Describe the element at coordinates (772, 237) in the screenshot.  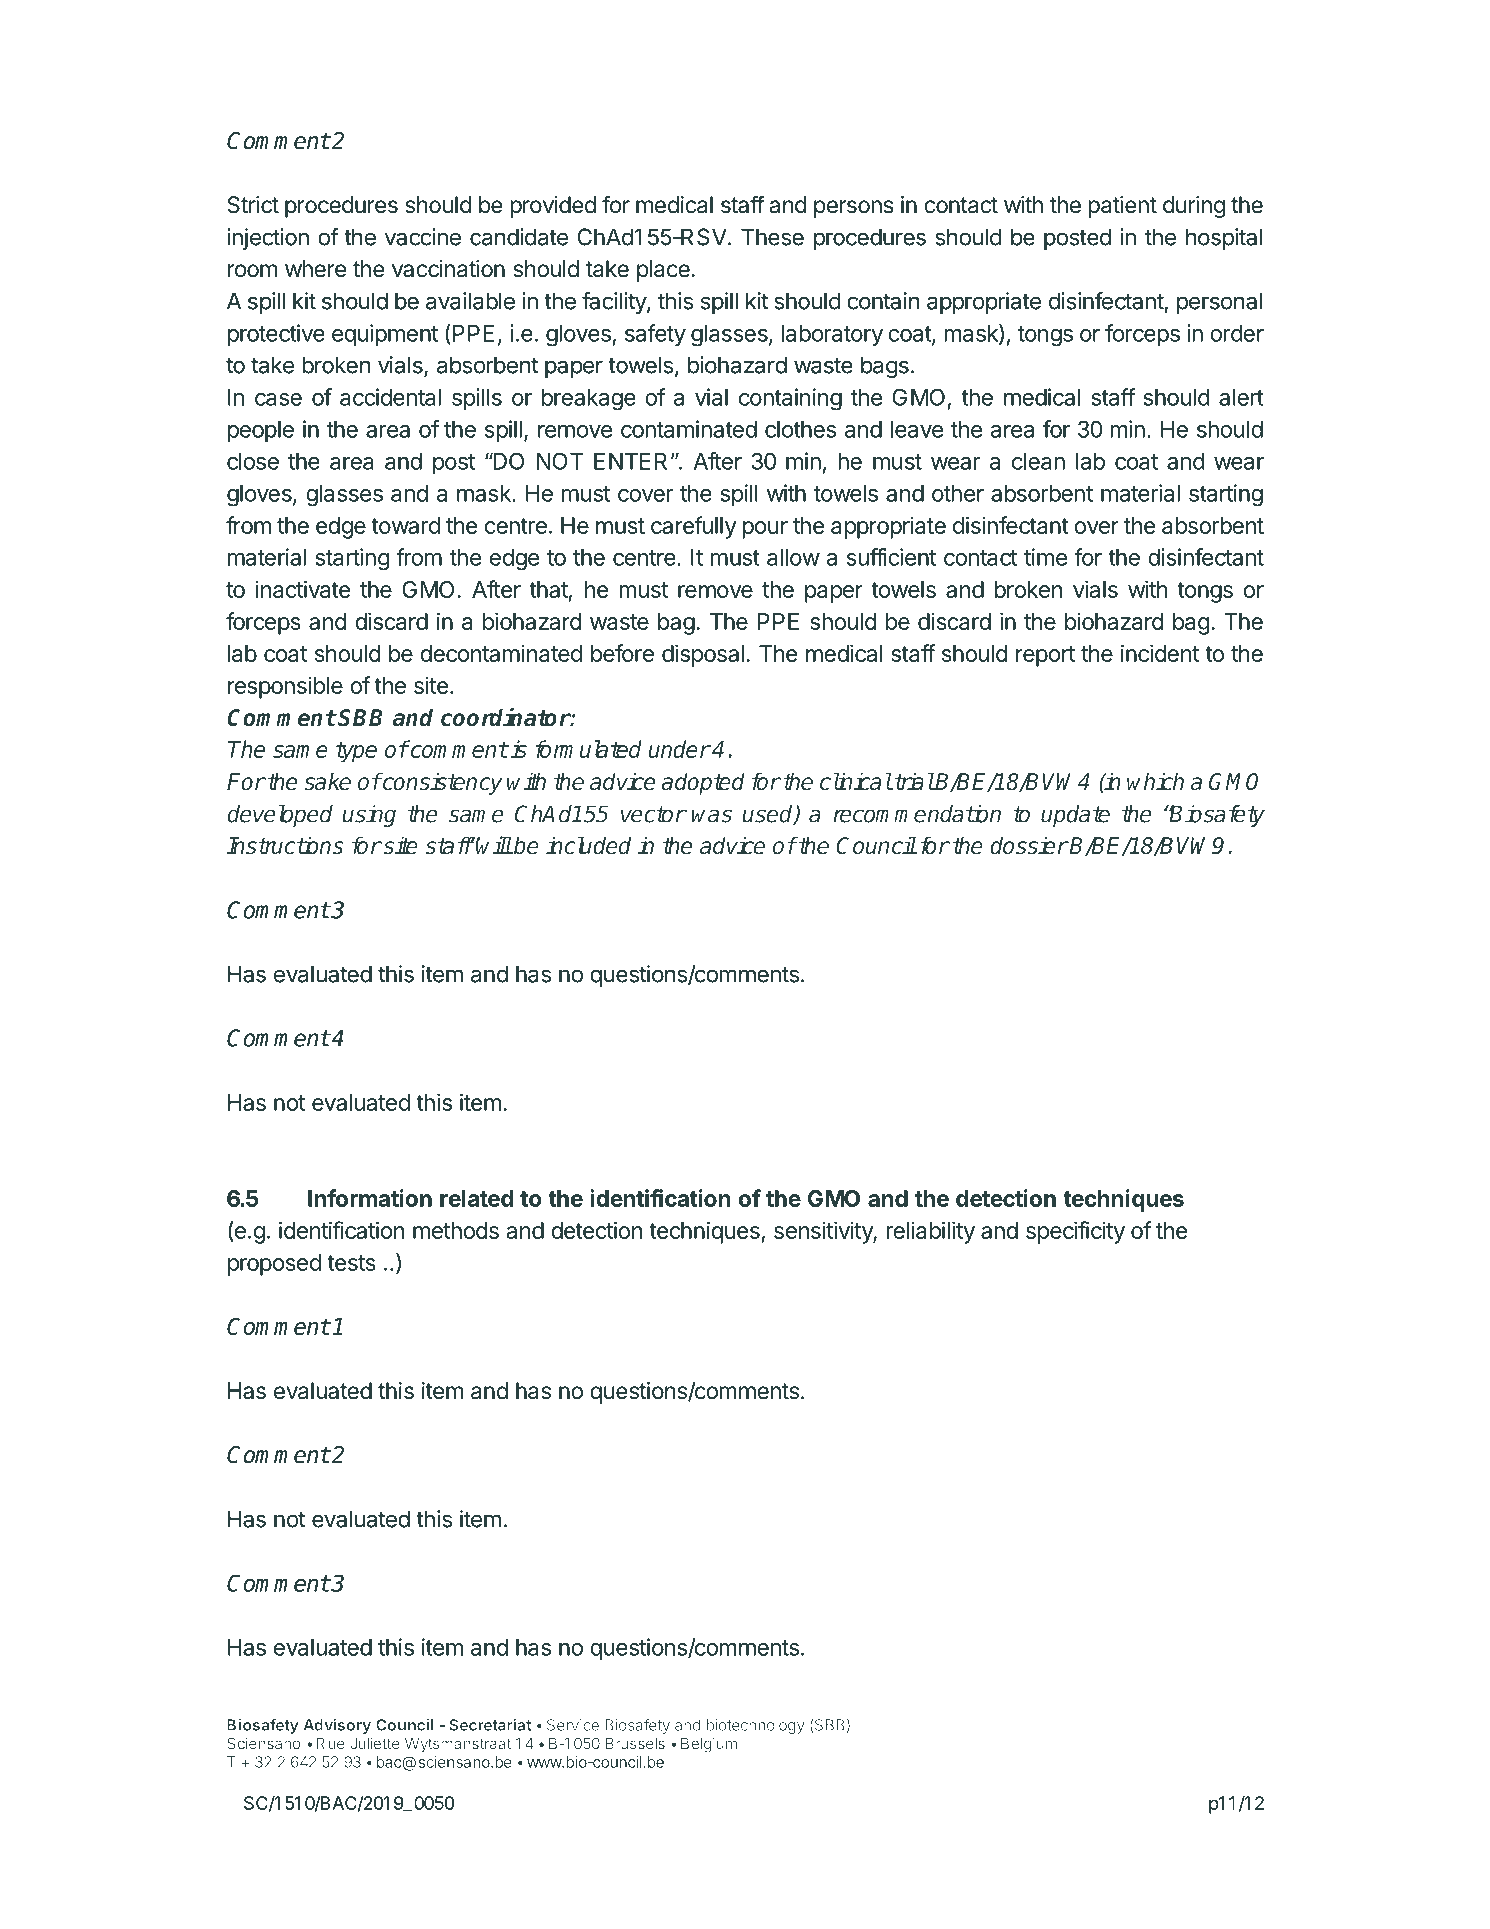
I see `These` at that location.
